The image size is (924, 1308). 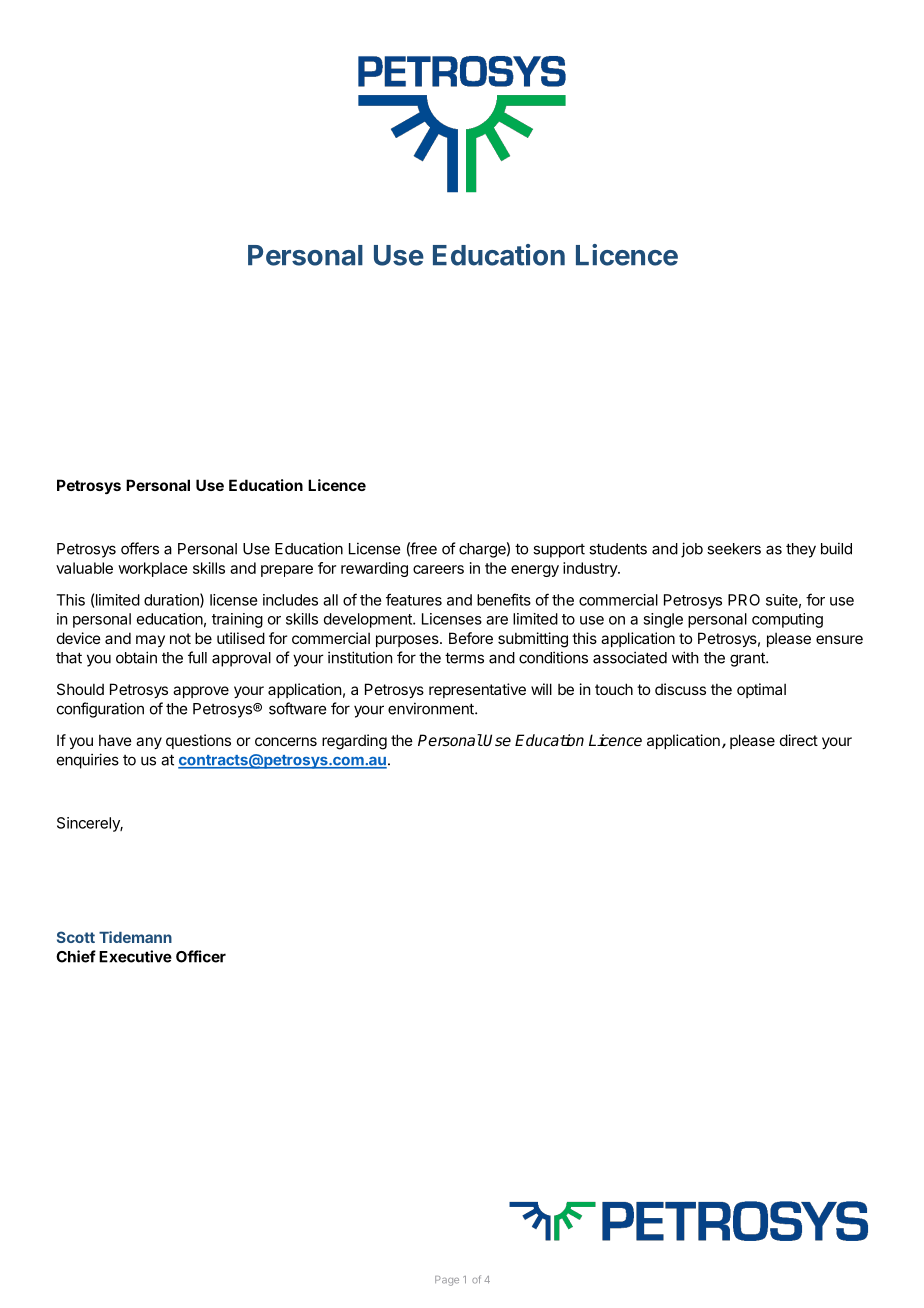 What do you see at coordinates (447, 1281) in the document?
I see `Page` at bounding box center [447, 1281].
